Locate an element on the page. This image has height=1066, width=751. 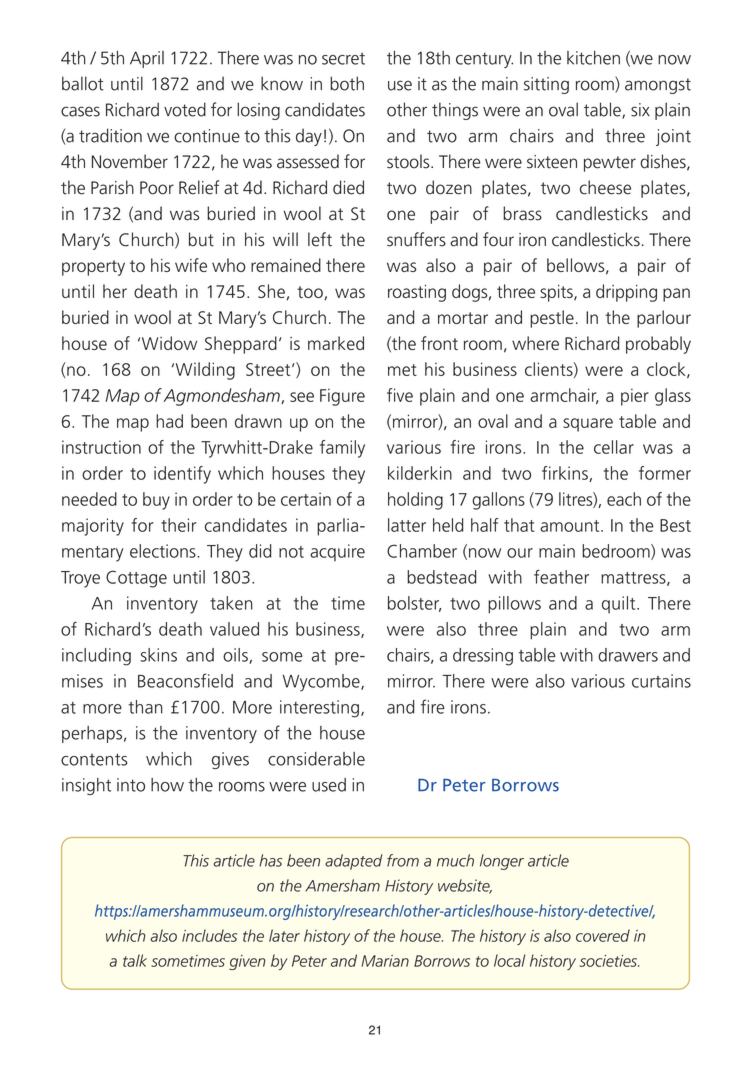
drawers is located at coordinates (628, 655).
